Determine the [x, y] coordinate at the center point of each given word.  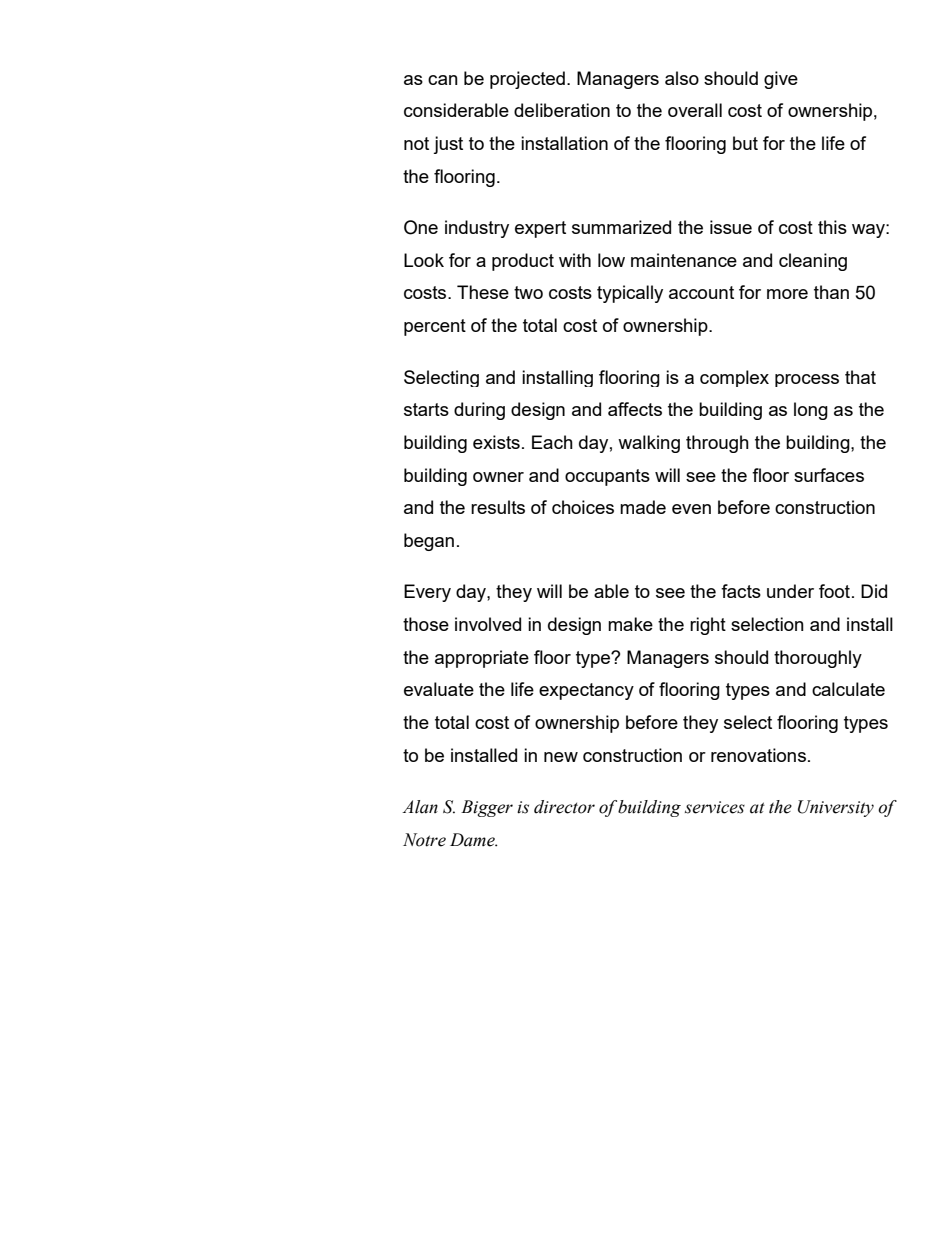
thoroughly [818, 659]
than [831, 292]
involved [488, 624]
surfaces [829, 475]
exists [496, 442]
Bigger [487, 808]
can [443, 80]
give [781, 80]
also [682, 78]
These [483, 292]
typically [630, 294]
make [630, 624]
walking [649, 444]
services [715, 807]
